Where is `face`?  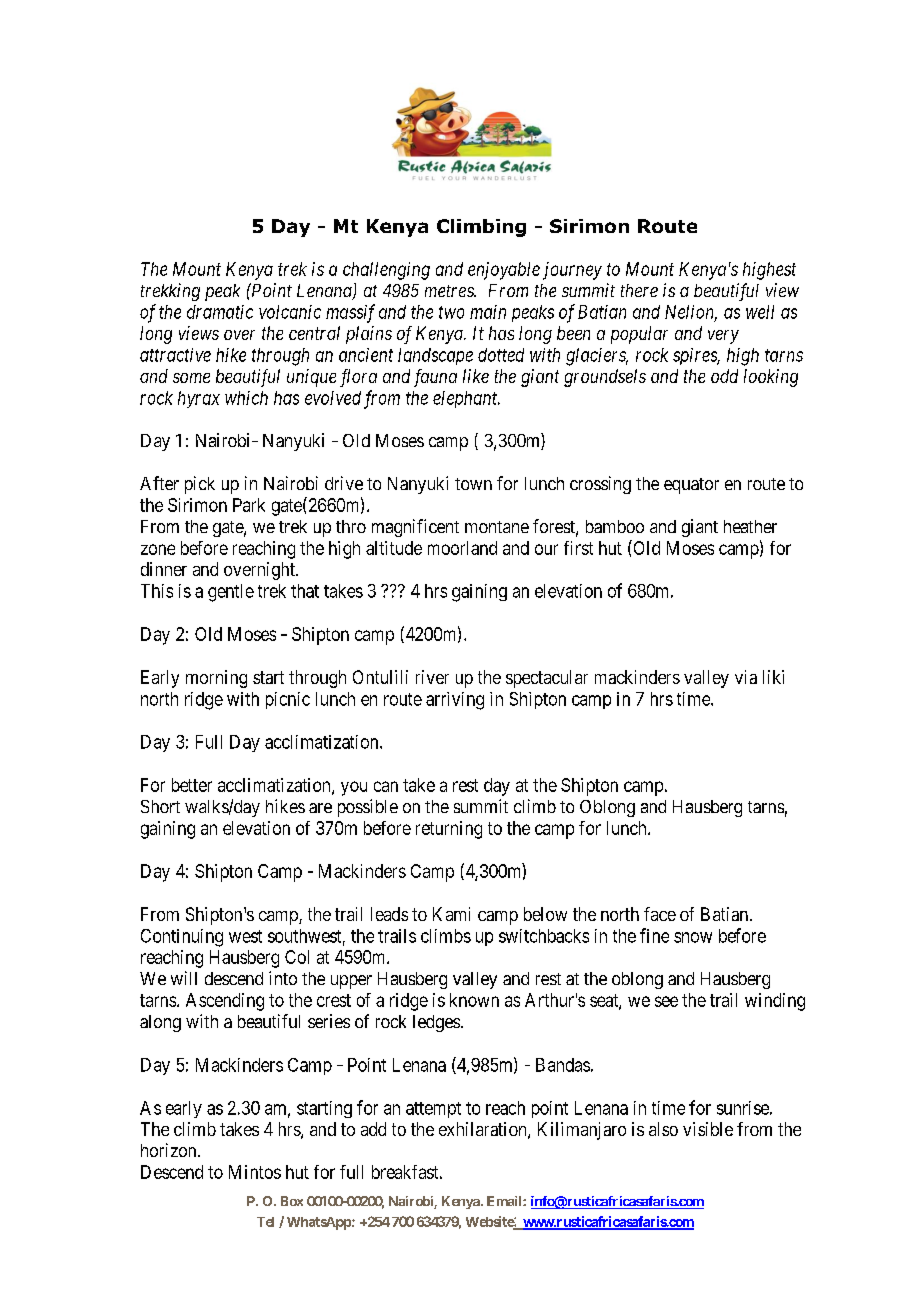 face is located at coordinates (660, 914).
